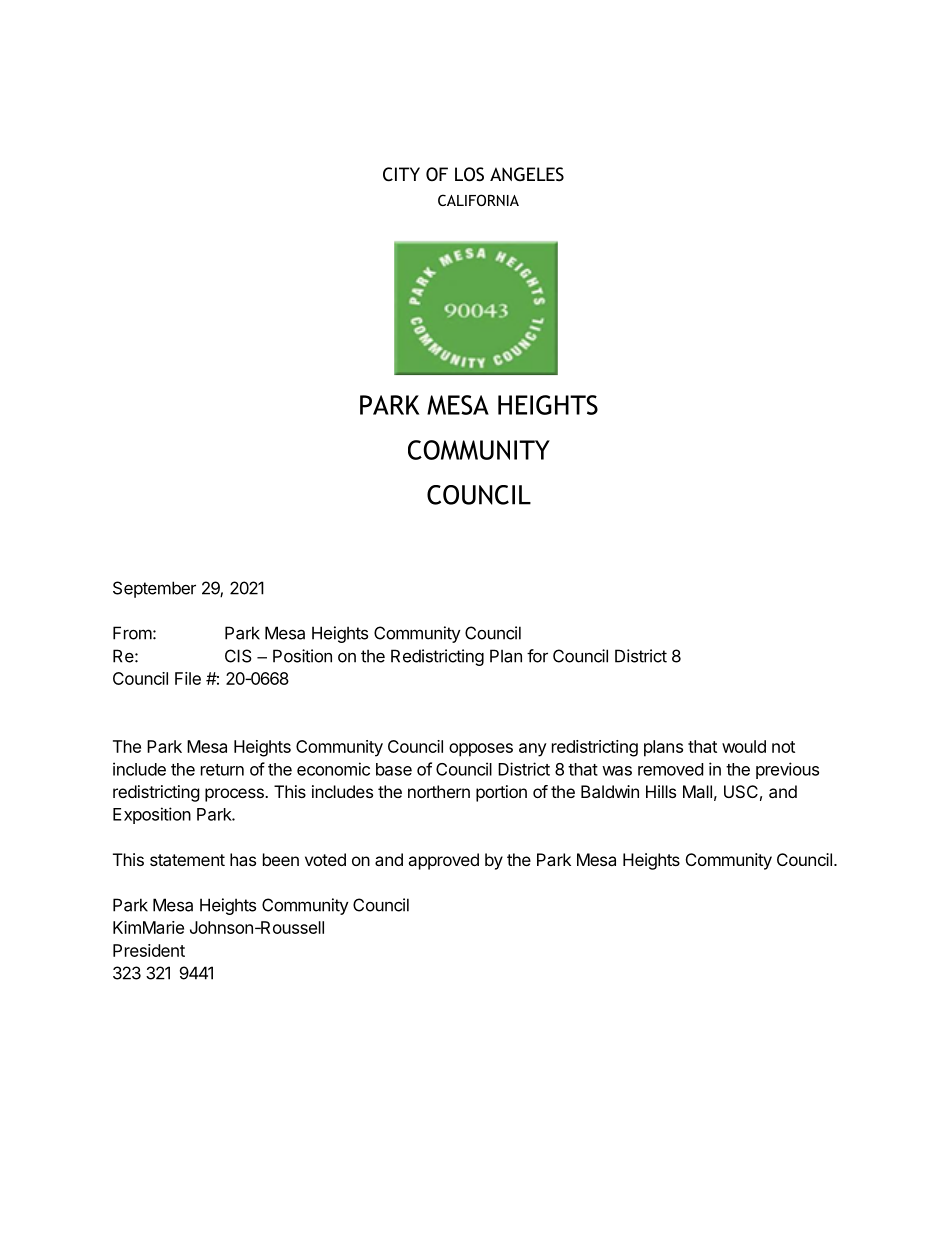  Describe the element at coordinates (478, 200) in the page. I see `CALIFORNIA` at that location.
